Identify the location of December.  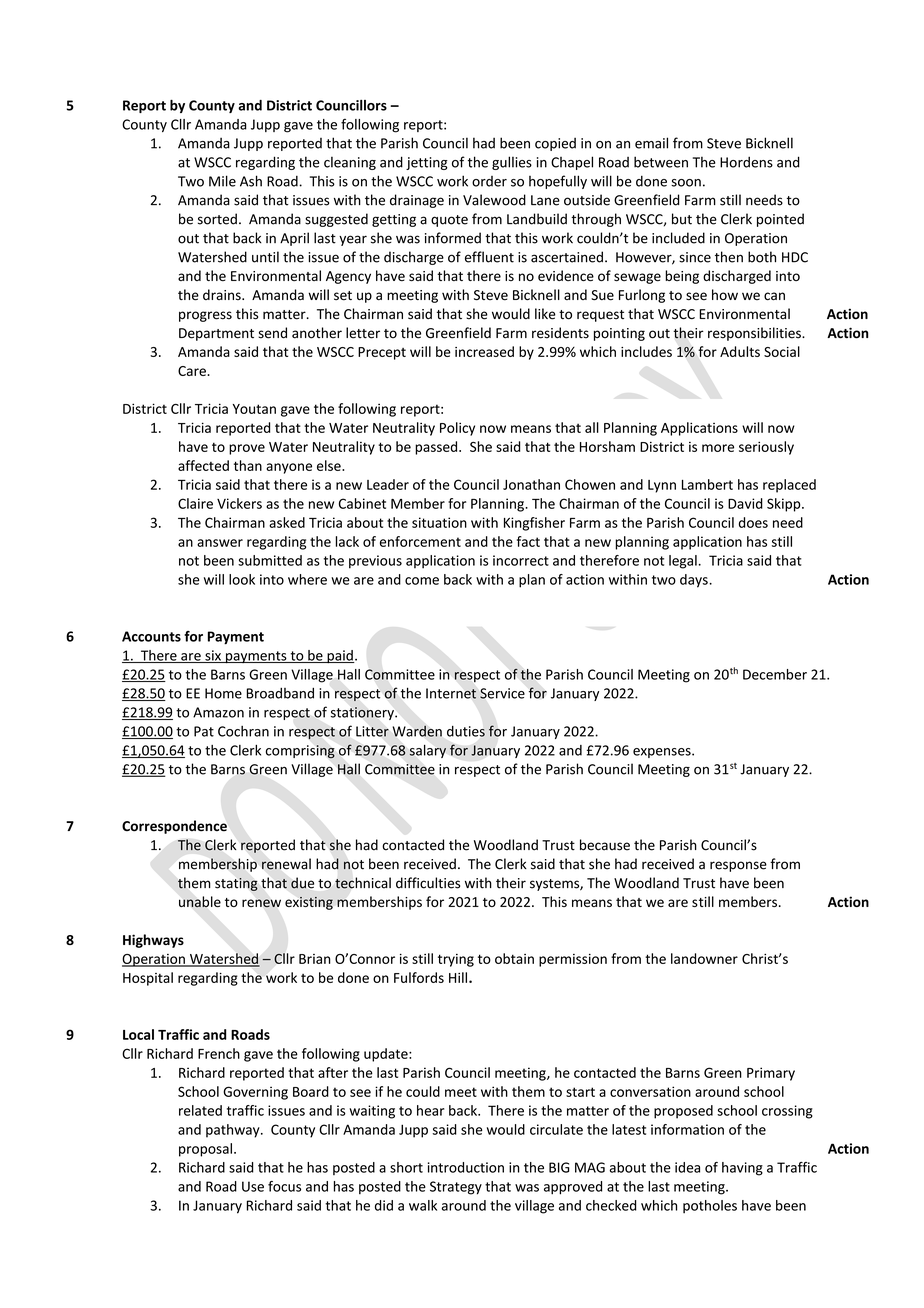
(775, 674).
